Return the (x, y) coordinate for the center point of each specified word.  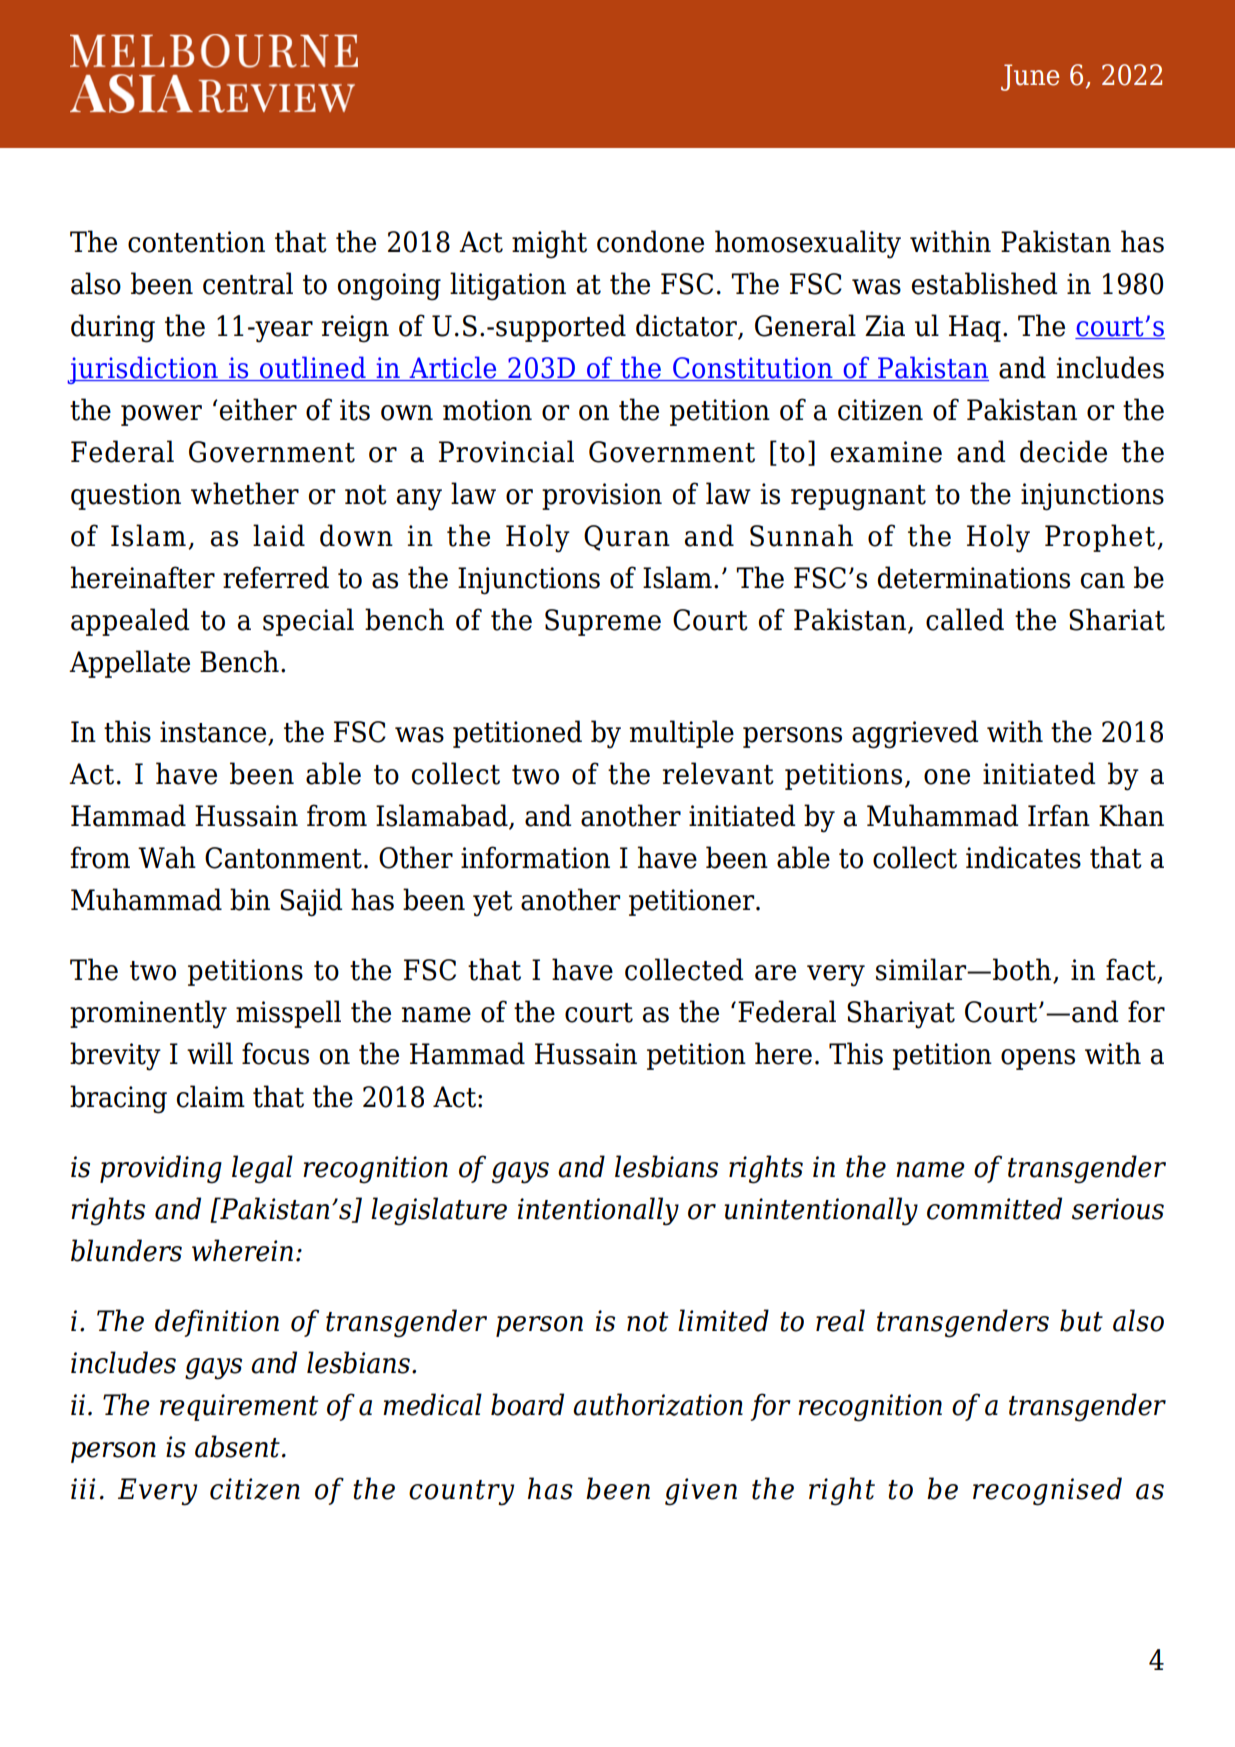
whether (245, 493)
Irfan (1059, 815)
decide (1063, 451)
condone (650, 241)
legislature (439, 1211)
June (1030, 77)
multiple (682, 734)
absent (237, 1446)
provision (602, 496)
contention (196, 242)
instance (214, 733)
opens (1038, 1059)
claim (211, 1096)
